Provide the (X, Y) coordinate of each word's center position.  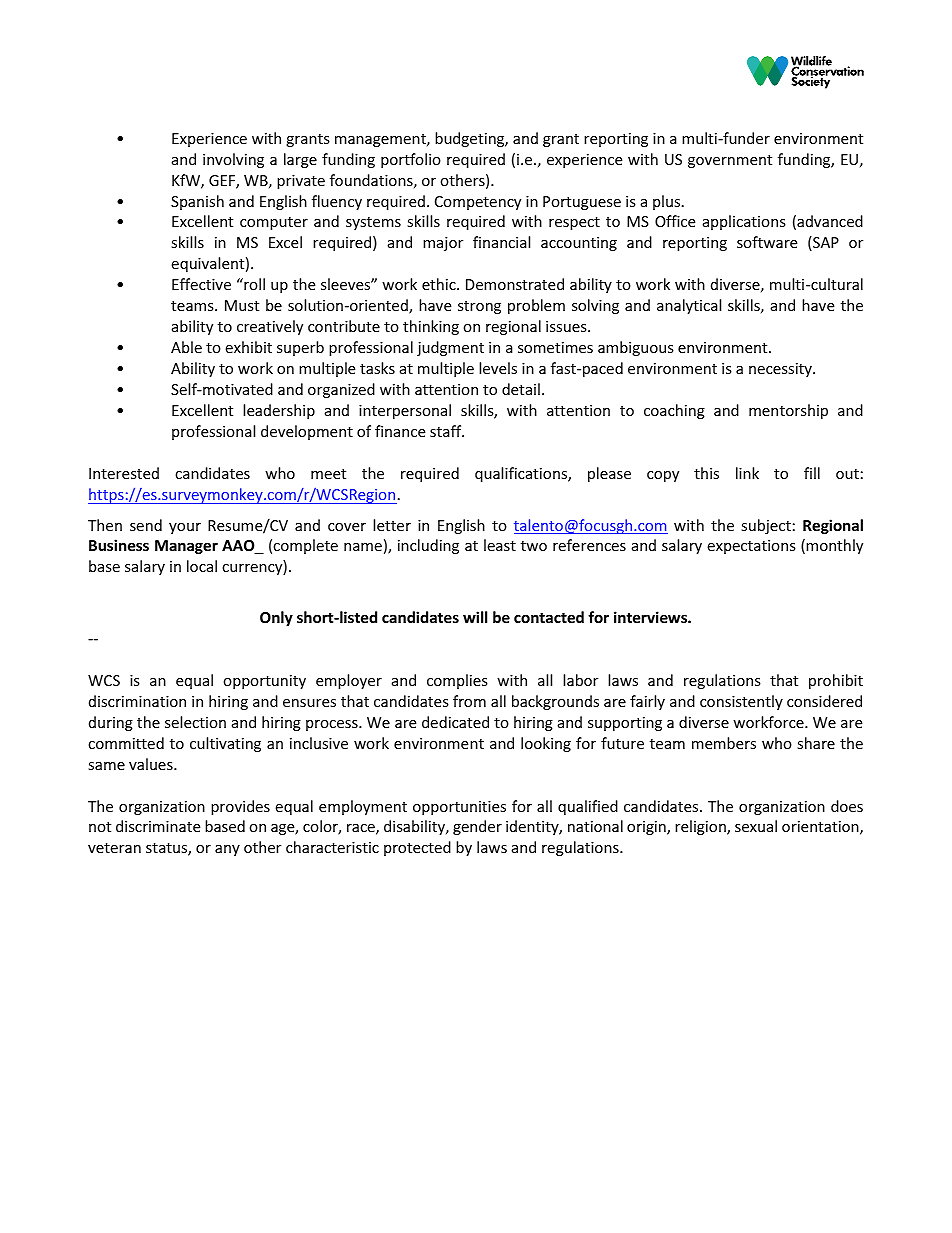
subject (766, 526)
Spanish (197, 202)
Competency (478, 203)
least (500, 545)
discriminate (158, 826)
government (730, 161)
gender (477, 827)
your (185, 528)
